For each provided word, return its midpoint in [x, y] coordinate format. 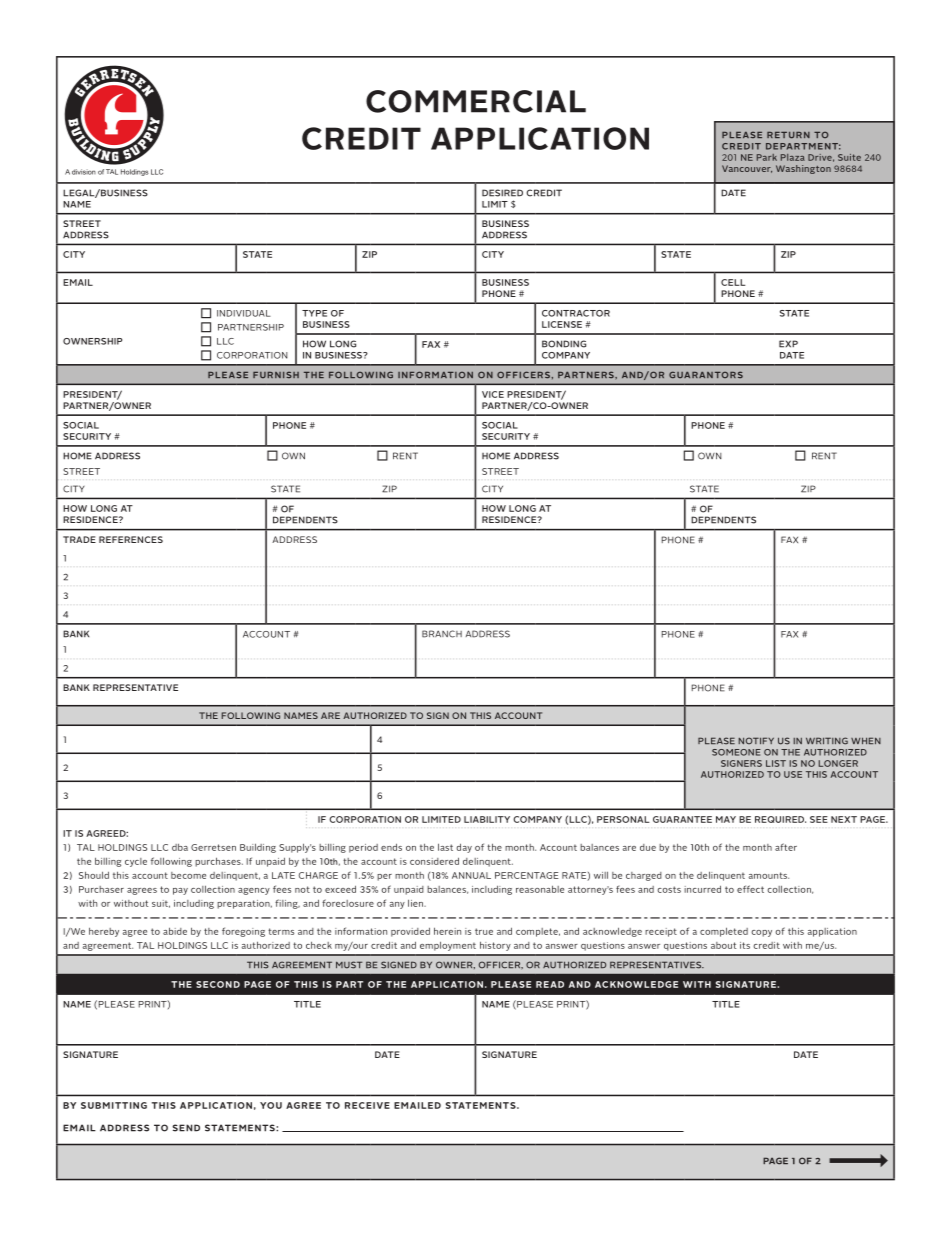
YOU [271, 1105]
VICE [493, 394]
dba [180, 847]
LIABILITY [487, 819]
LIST [776, 763]
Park [767, 157]
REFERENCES [131, 539]
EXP [788, 344]
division [84, 172]
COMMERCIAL [476, 101]
